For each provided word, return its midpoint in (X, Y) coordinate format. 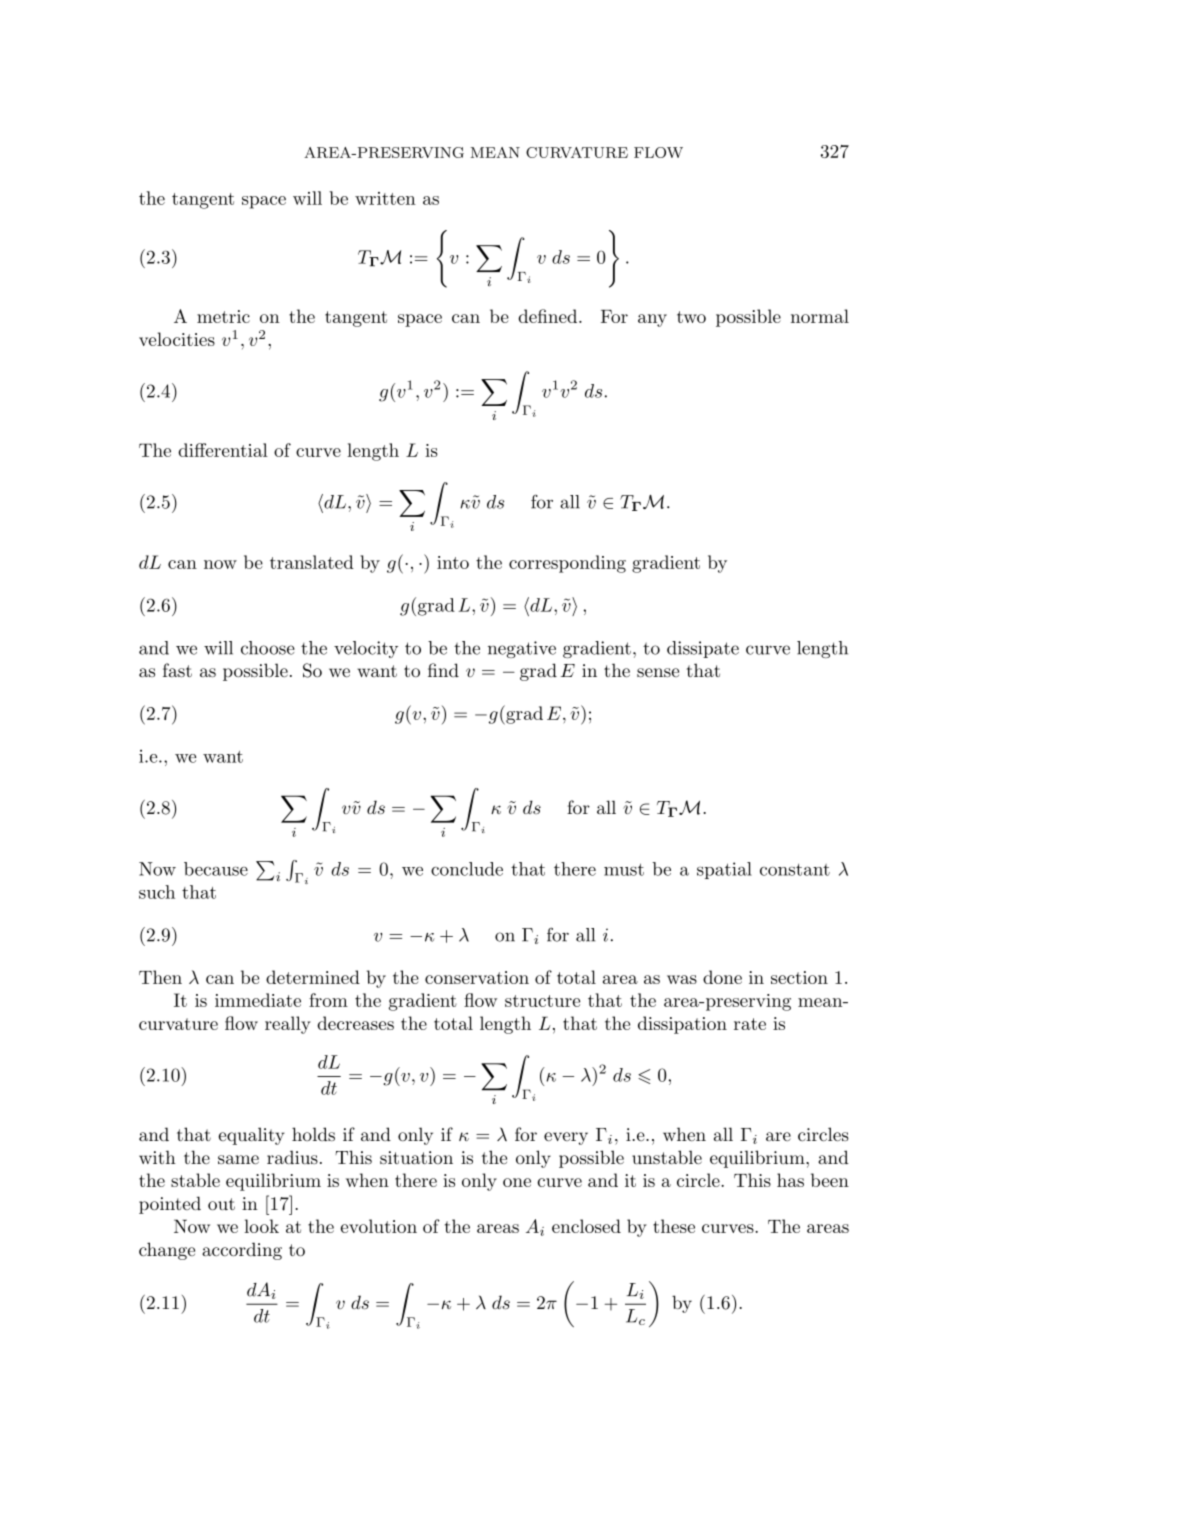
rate (750, 1024)
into (453, 562)
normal (820, 316)
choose (268, 648)
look (261, 1226)
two (691, 317)
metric (223, 316)
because (216, 869)
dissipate (703, 649)
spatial (724, 870)
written (385, 198)
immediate (258, 1000)
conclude (467, 869)
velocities (177, 339)
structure (542, 1001)
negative (522, 649)
